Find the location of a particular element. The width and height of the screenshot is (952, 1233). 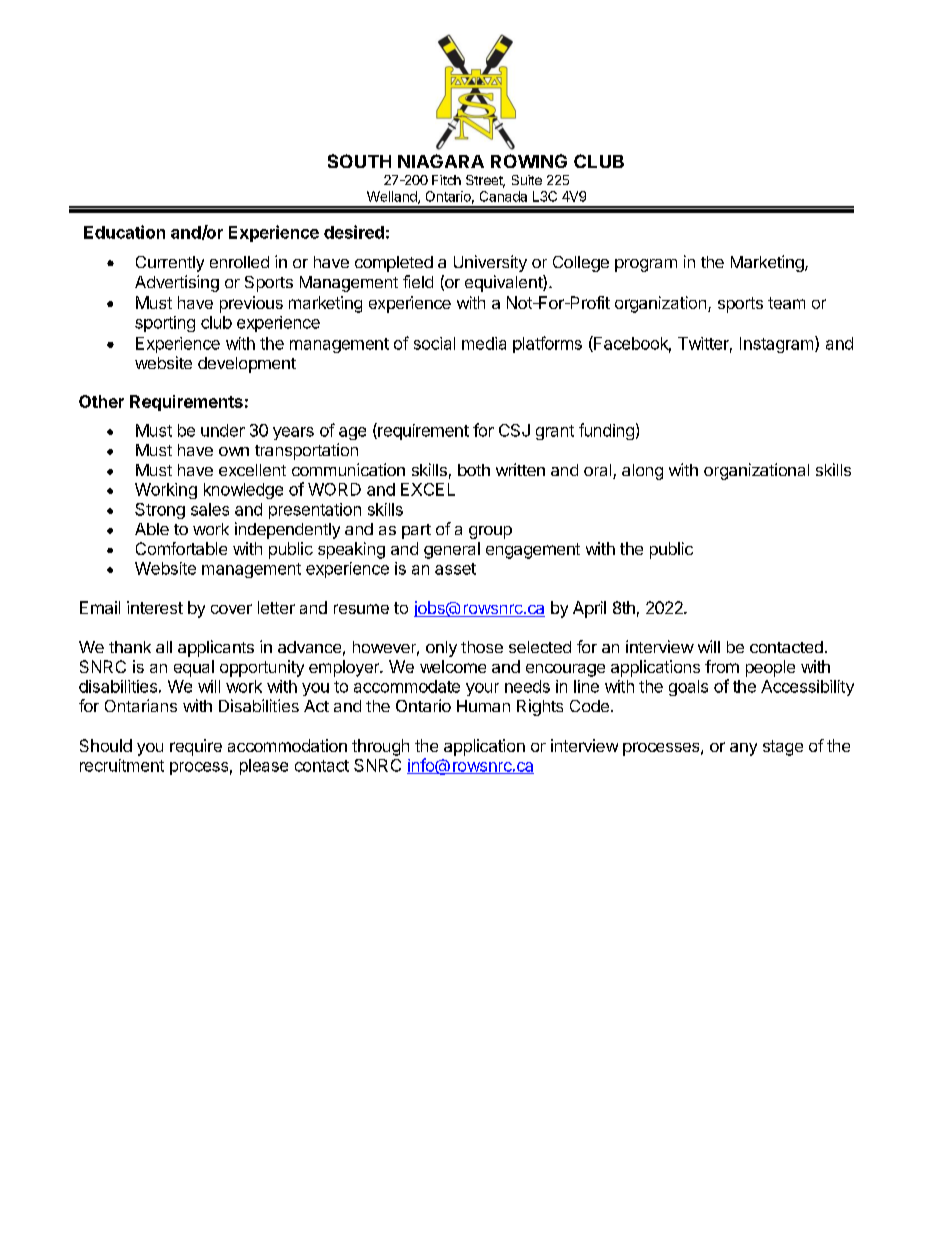

own is located at coordinates (234, 451).
